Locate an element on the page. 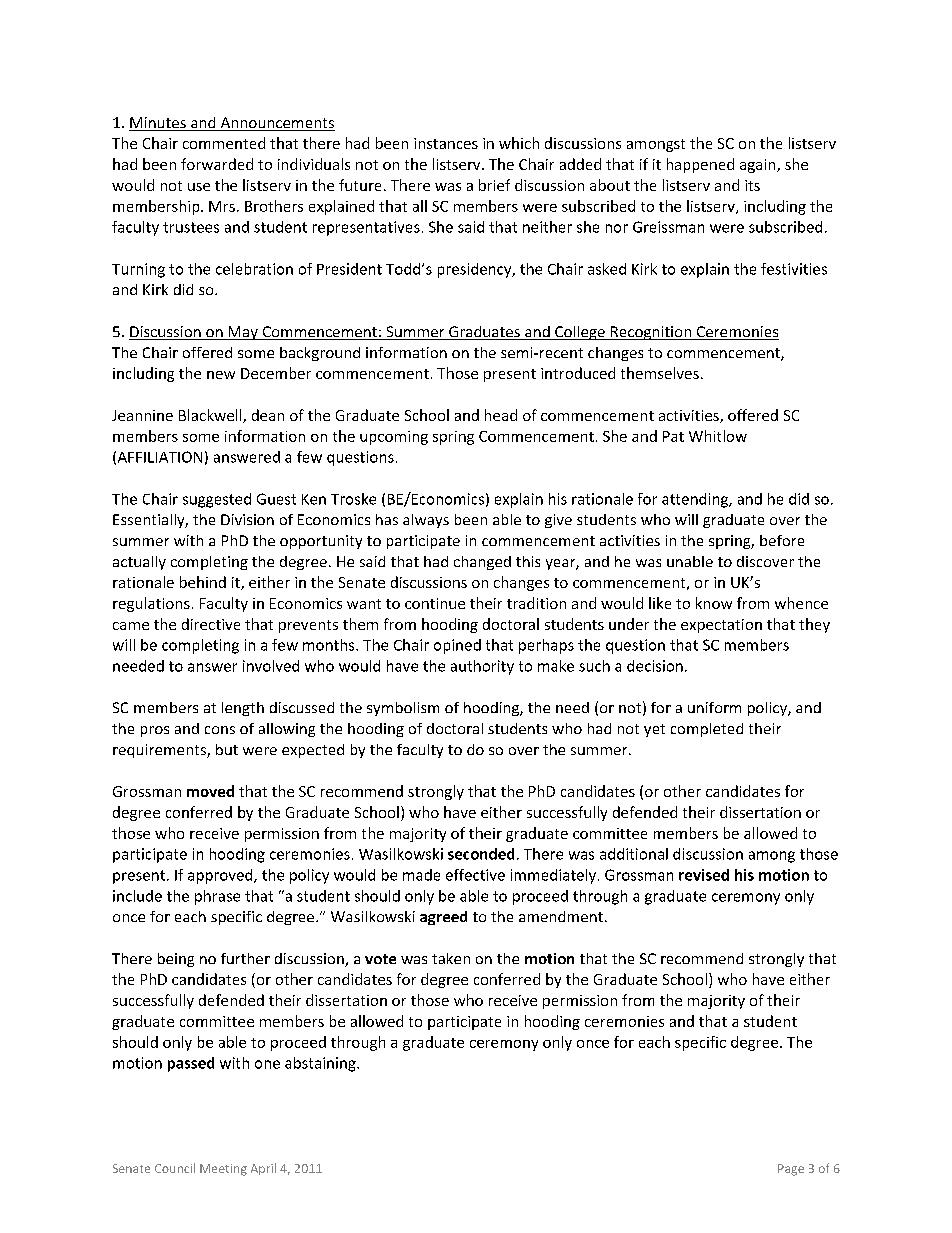  Meeting is located at coordinates (223, 1170).
